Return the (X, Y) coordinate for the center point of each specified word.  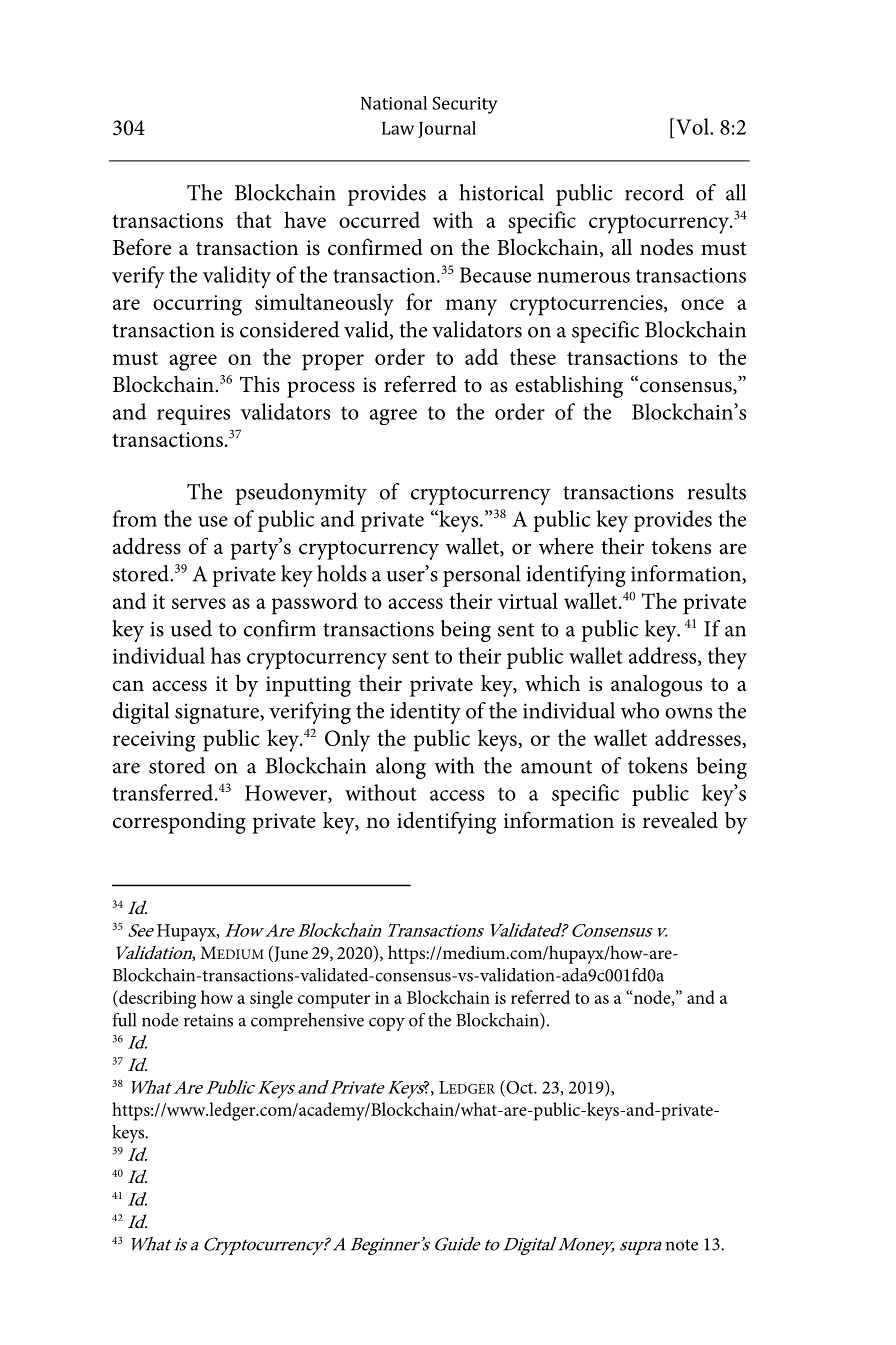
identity (425, 713)
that (254, 219)
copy (387, 1024)
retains (208, 1020)
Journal (447, 129)
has (226, 655)
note (682, 1245)
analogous (656, 686)
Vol (692, 126)
